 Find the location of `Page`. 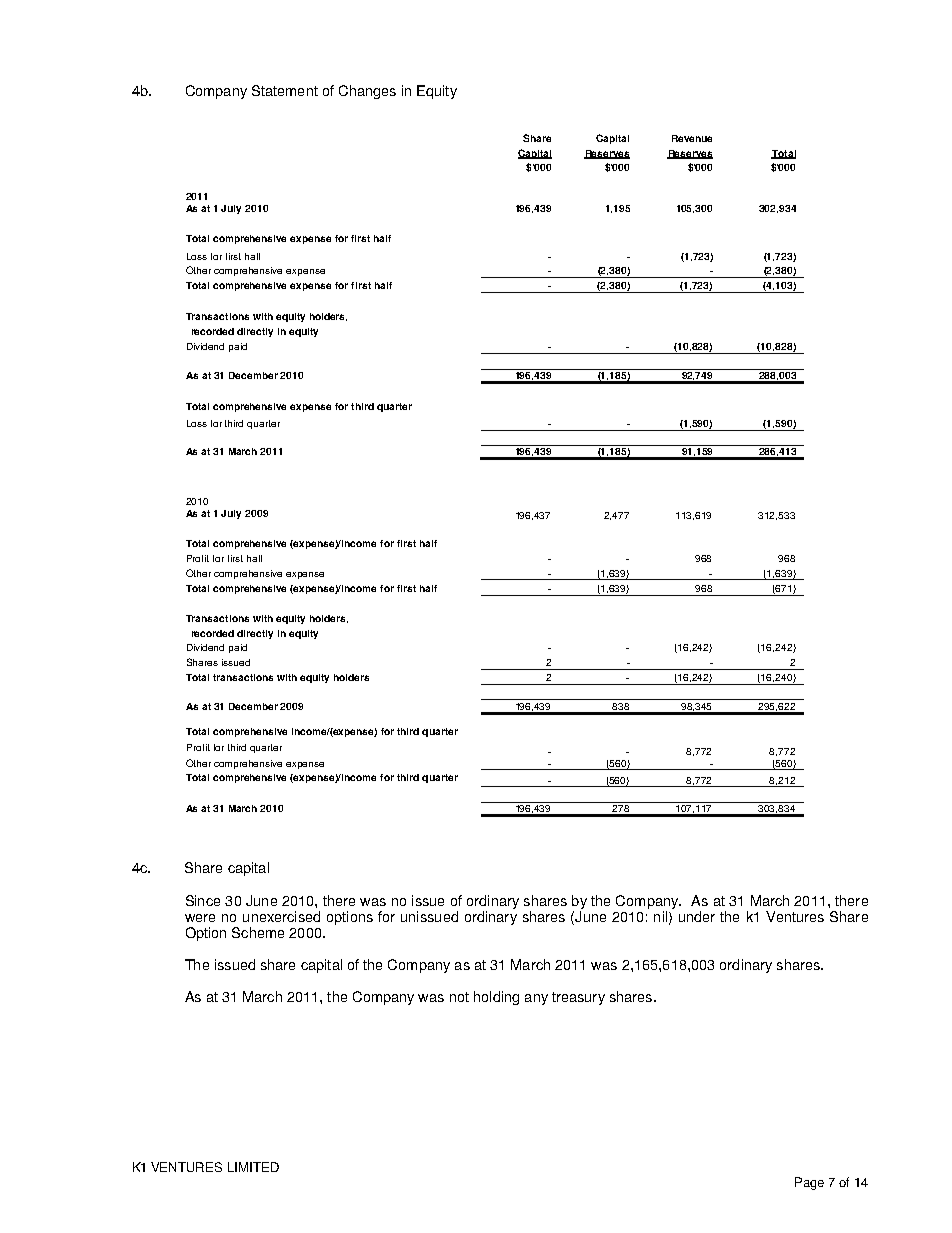

Page is located at coordinates (809, 1183).
